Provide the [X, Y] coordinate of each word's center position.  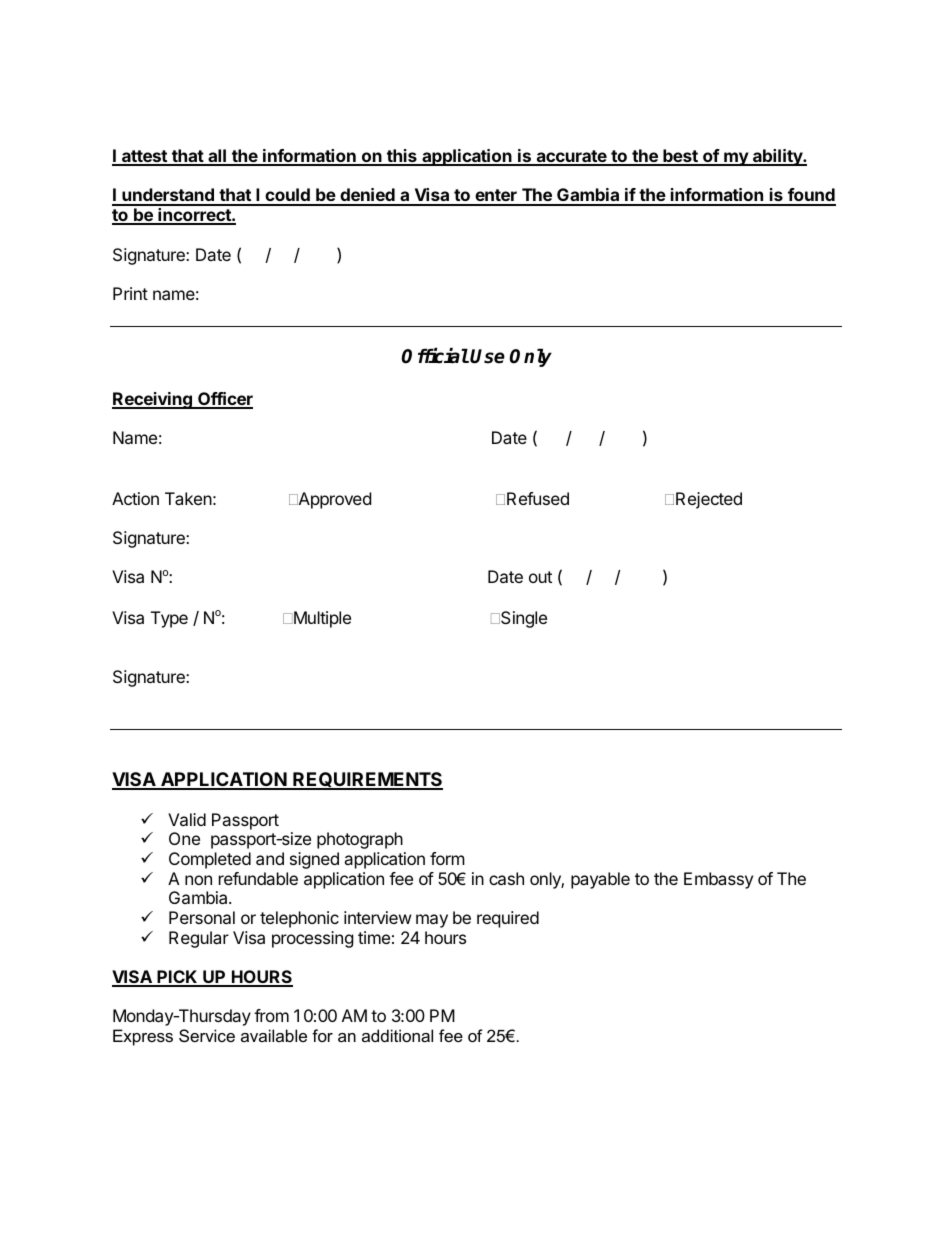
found [811, 196]
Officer [224, 400]
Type [169, 619]
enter [496, 197]
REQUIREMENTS [367, 781]
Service [207, 1035]
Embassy [718, 880]
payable [600, 880]
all [217, 157]
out [540, 577]
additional [397, 1035]
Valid [187, 819]
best [680, 157]
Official [435, 356]
